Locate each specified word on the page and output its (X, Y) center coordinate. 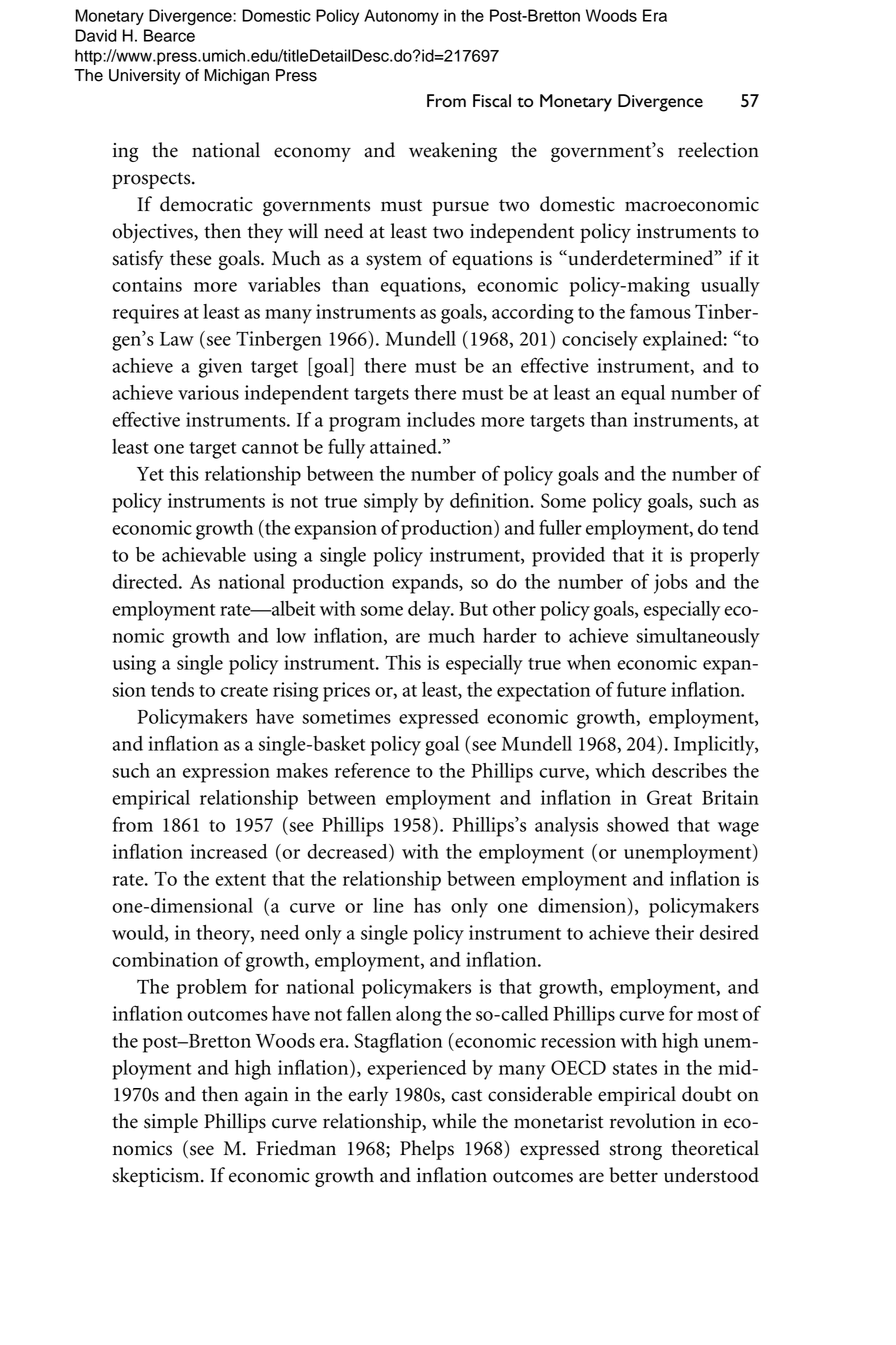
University (145, 77)
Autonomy (401, 17)
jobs (671, 584)
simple (171, 1123)
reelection (718, 150)
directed (146, 581)
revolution (652, 1121)
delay (430, 611)
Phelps (427, 1150)
